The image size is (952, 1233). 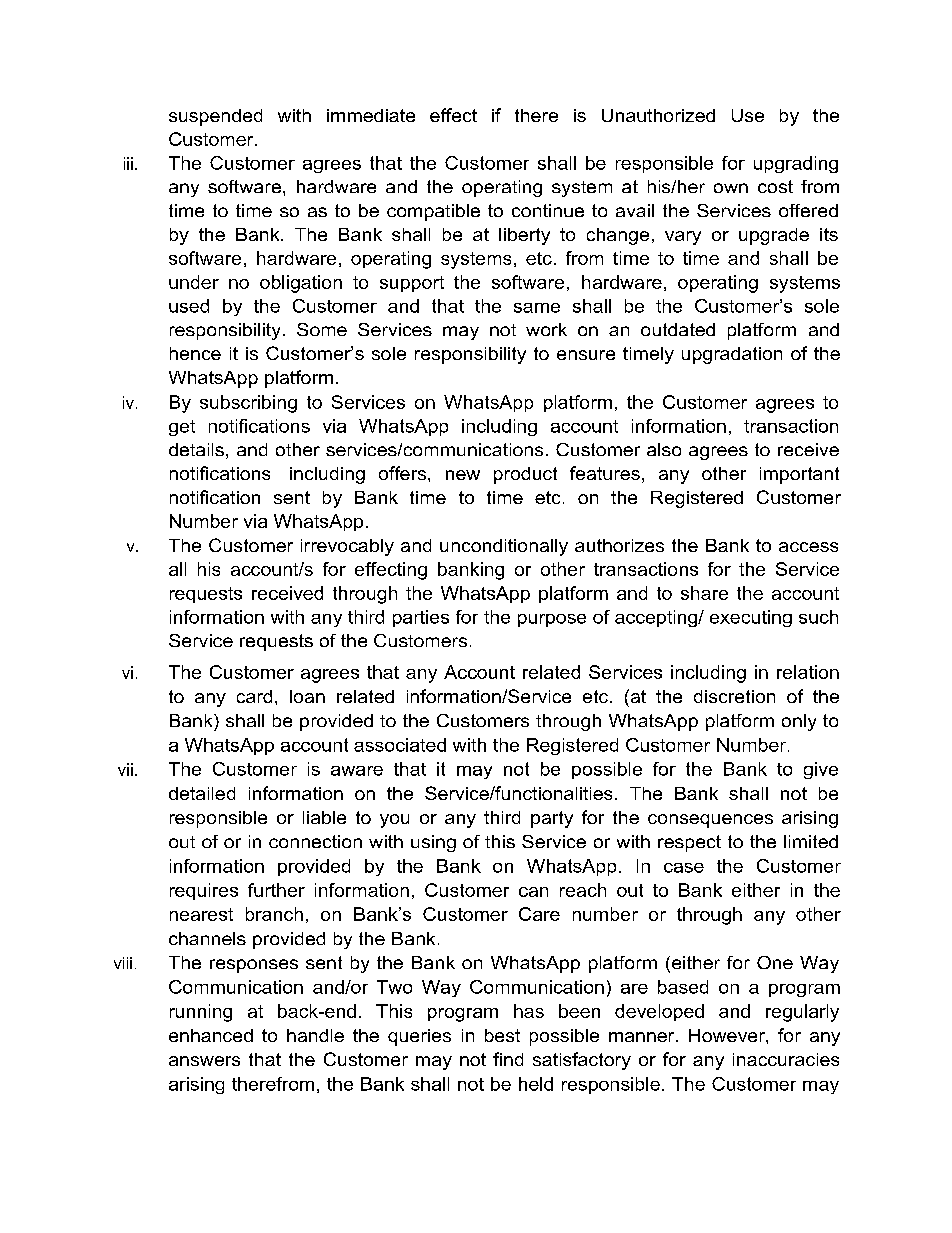 What do you see at coordinates (421, 618) in the screenshot?
I see `parties` at bounding box center [421, 618].
